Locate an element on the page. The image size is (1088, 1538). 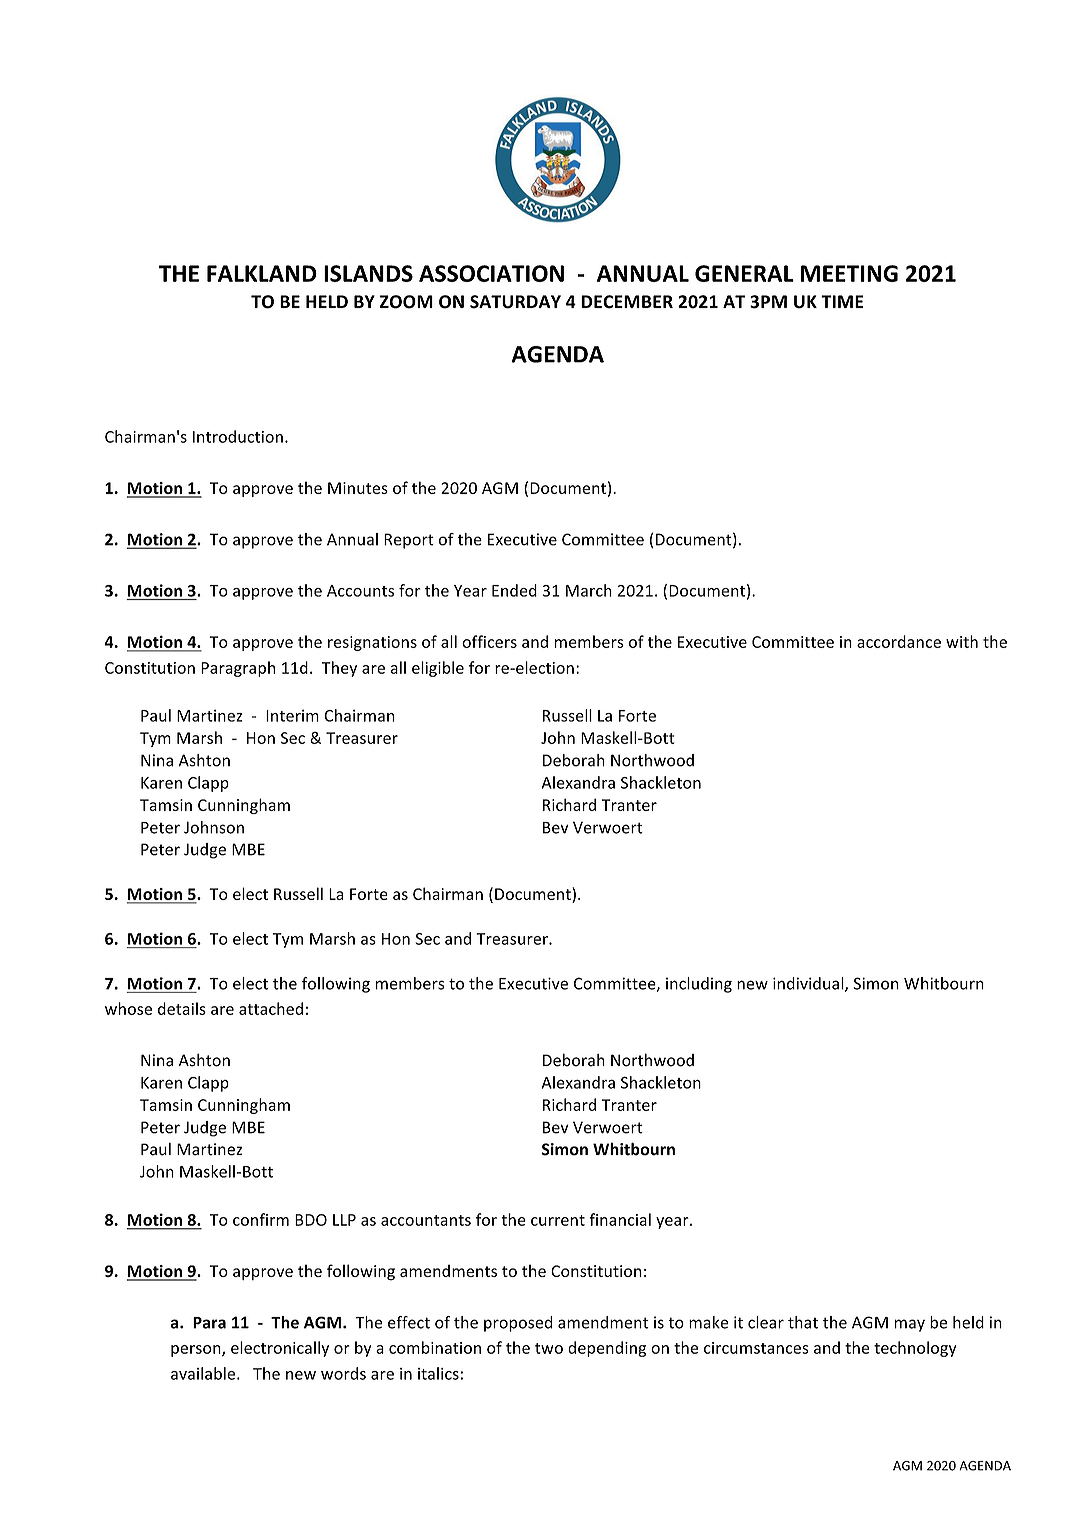
FALKLAND is located at coordinates (262, 273).
